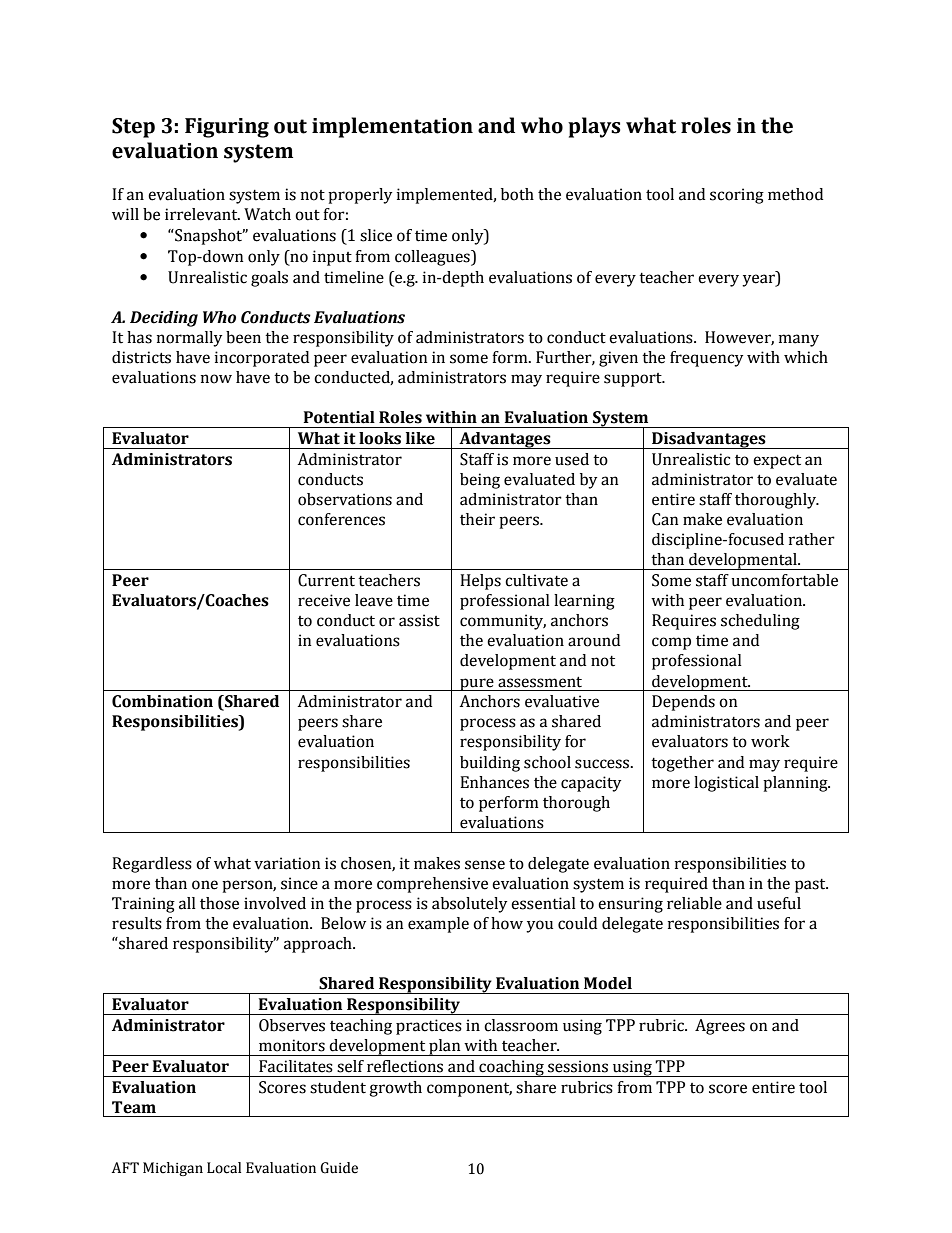 This image has height=1233, width=952. I want to click on Combination, so click(162, 701).
